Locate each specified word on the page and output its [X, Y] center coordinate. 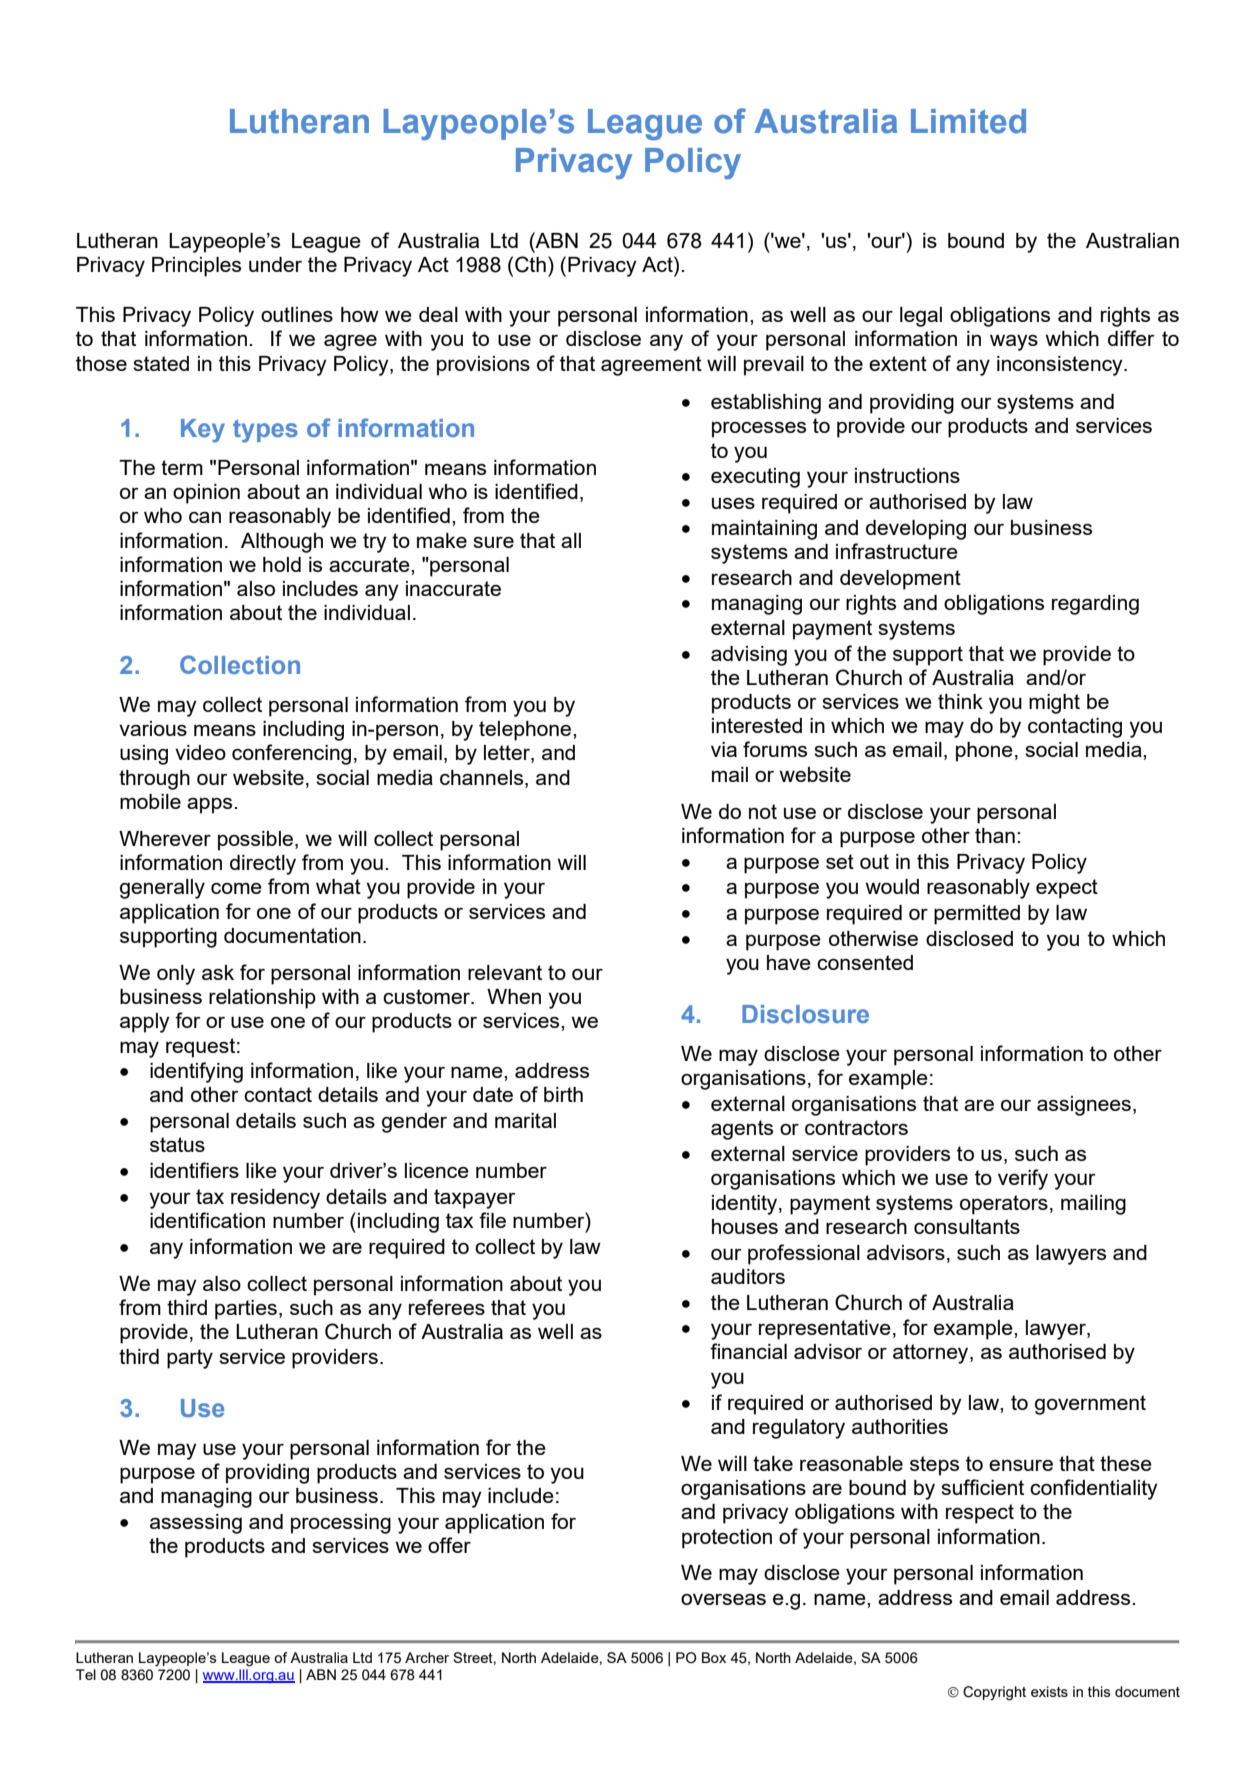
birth [563, 1094]
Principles [196, 267]
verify [1023, 1179]
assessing [196, 1524]
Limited [968, 121]
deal [438, 314]
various [153, 728]
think [960, 701]
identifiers [194, 1170]
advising [749, 656]
